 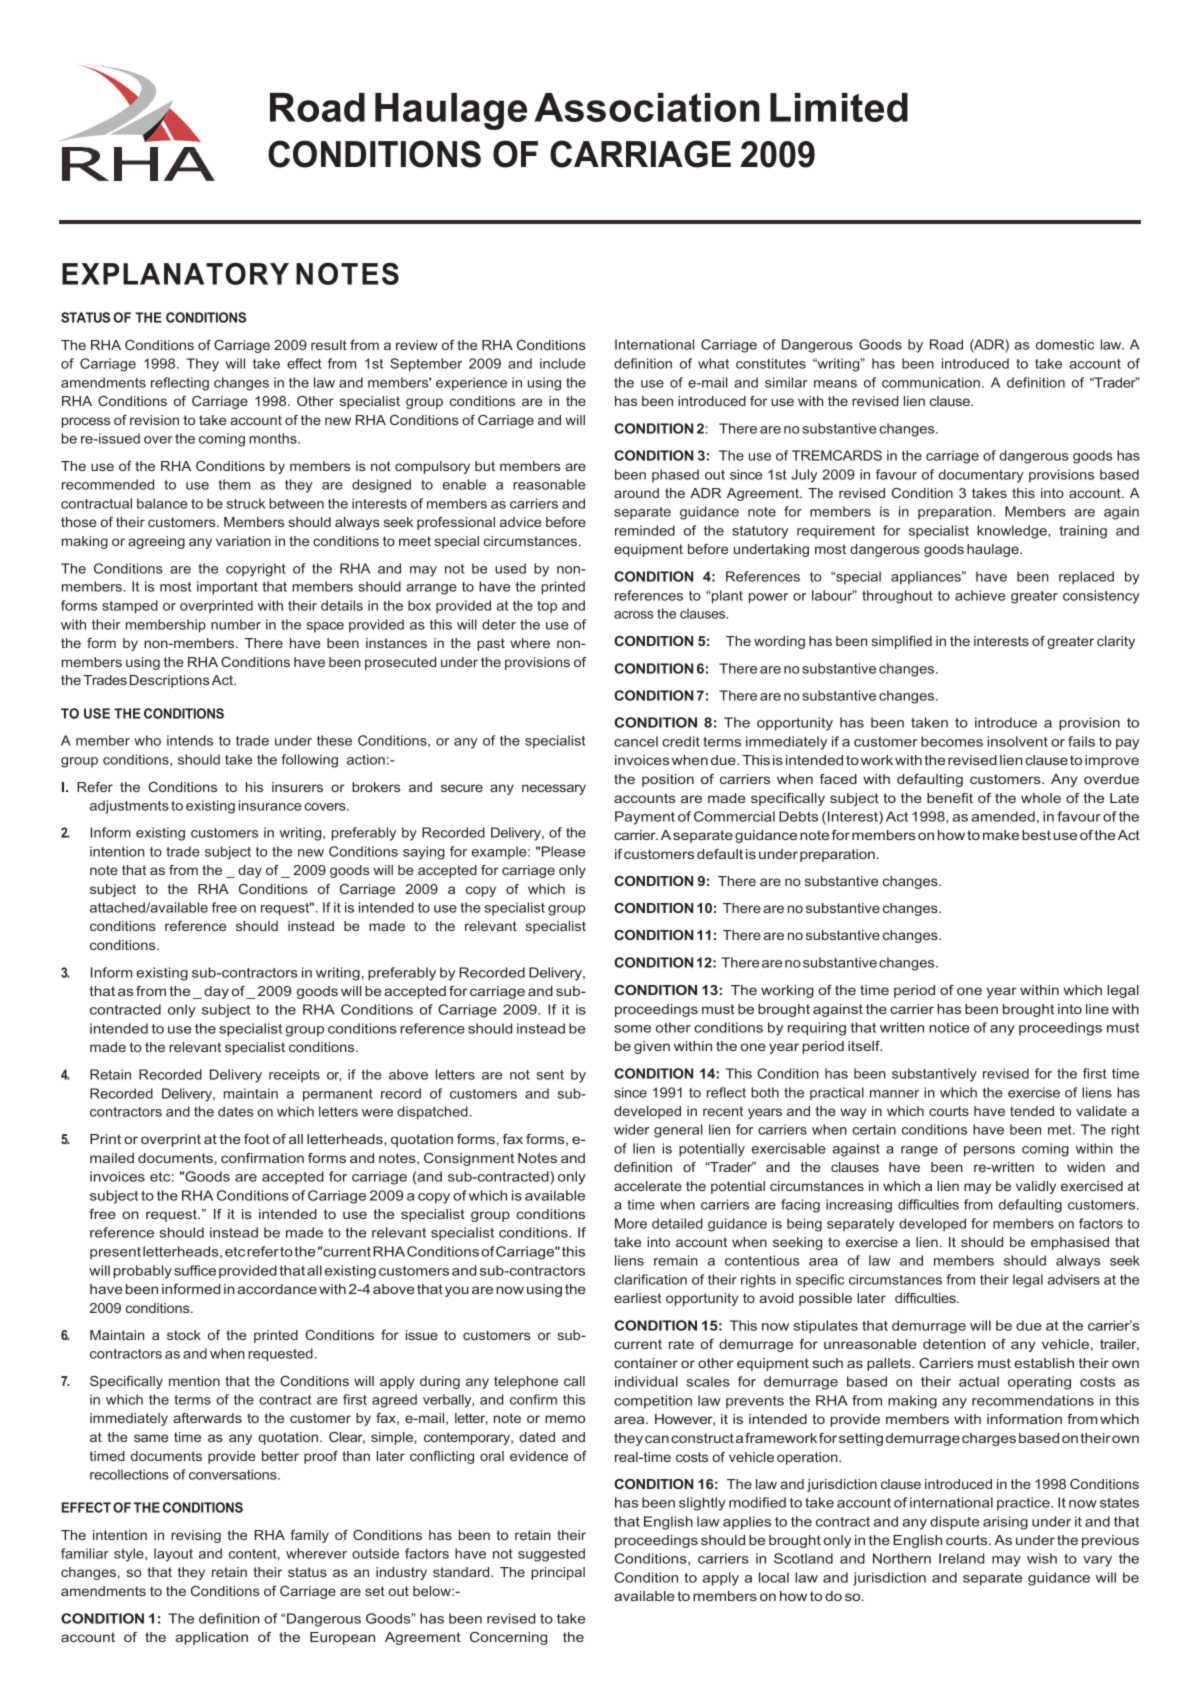 I want to click on notice, so click(x=949, y=1027).
